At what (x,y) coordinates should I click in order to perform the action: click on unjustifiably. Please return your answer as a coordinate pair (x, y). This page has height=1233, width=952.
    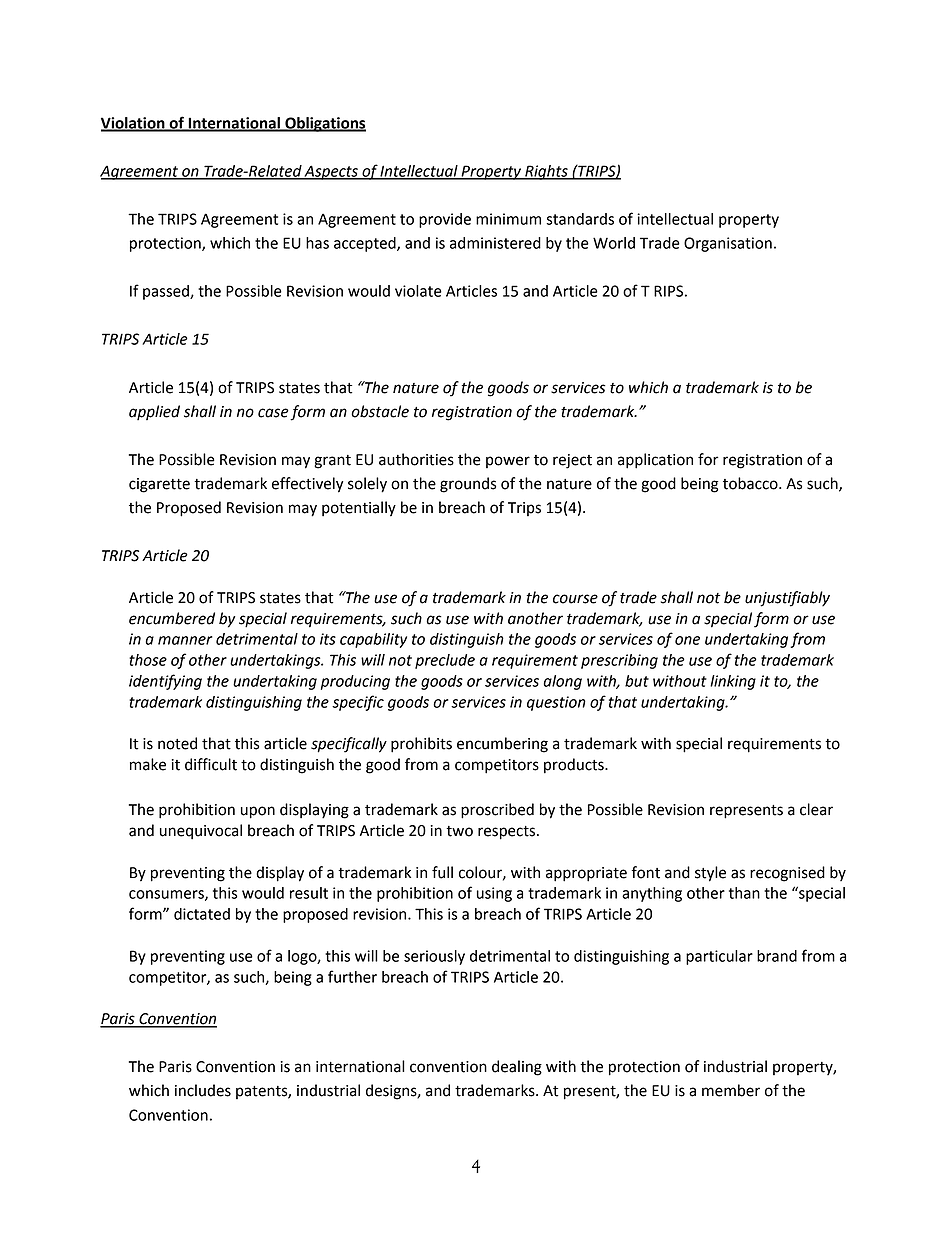
    Looking at the image, I should click on (787, 599).
